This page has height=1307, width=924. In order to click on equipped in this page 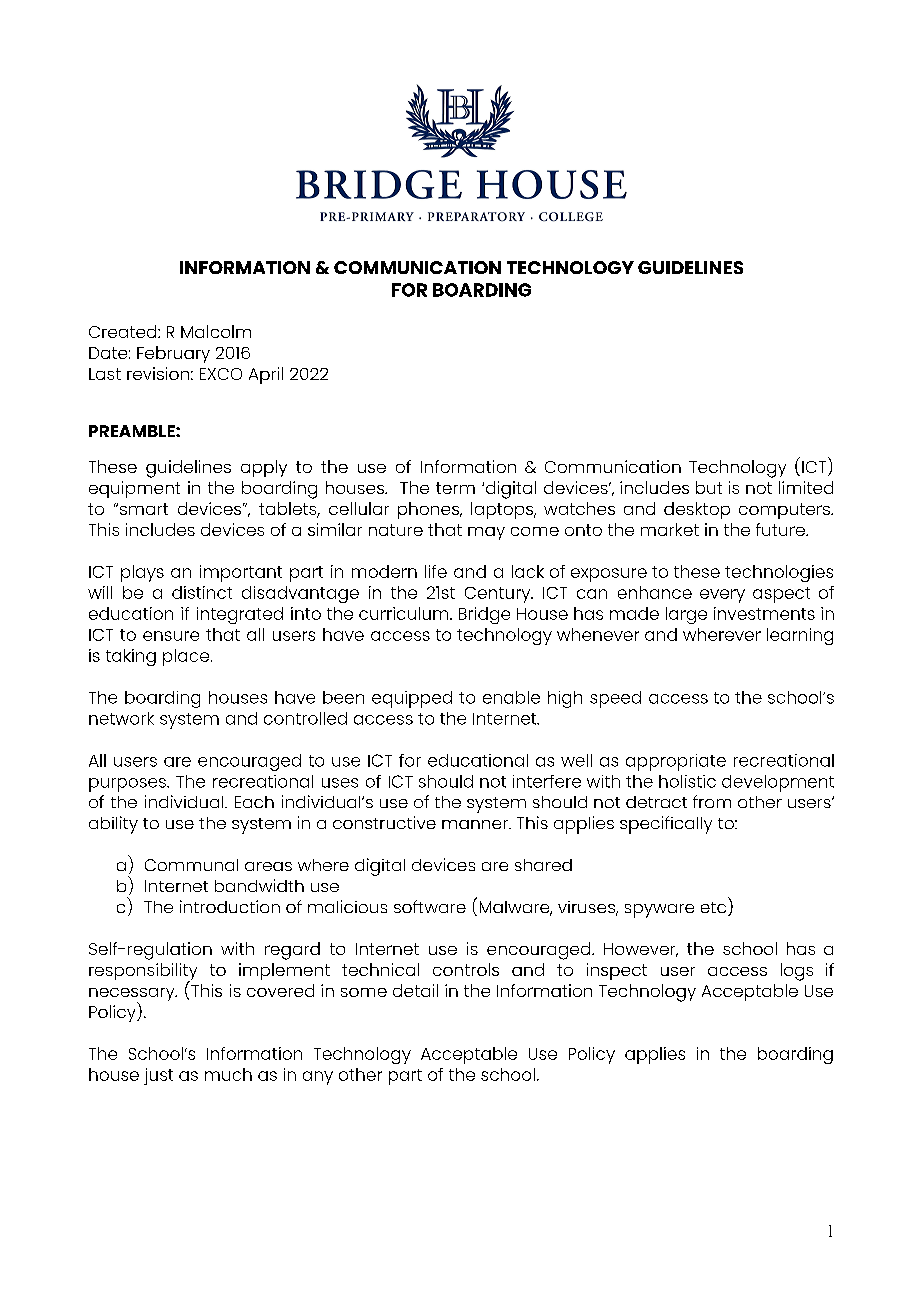, I will do `click(412, 699)`.
